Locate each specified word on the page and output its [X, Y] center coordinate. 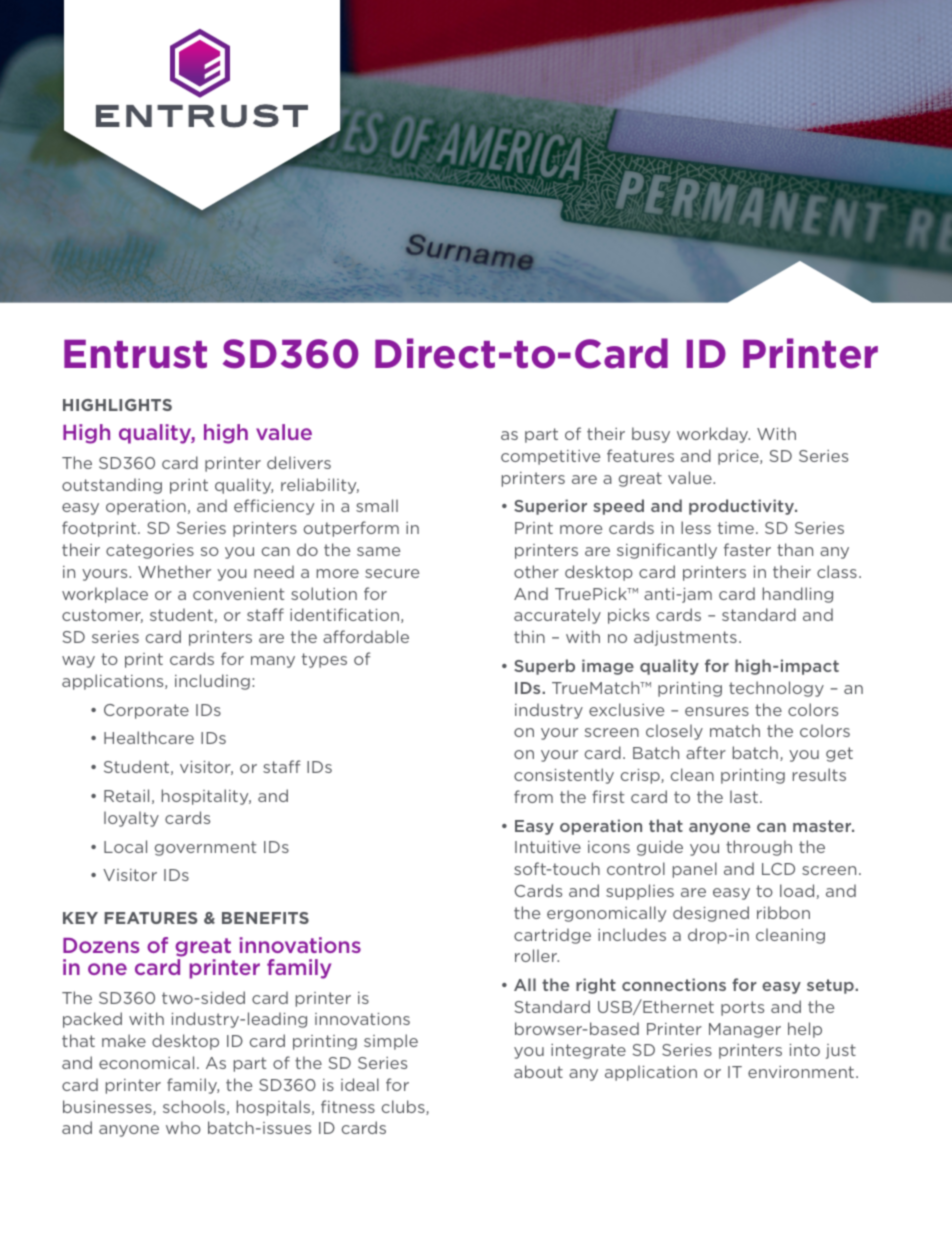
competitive [550, 457]
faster [747, 549]
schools [194, 1106]
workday [713, 435]
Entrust [135, 354]
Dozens [101, 945]
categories [150, 551]
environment [801, 1072]
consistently [564, 776]
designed [711, 914]
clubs [404, 1107]
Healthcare [149, 737]
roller [537, 955]
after [706, 752]
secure [392, 573]
